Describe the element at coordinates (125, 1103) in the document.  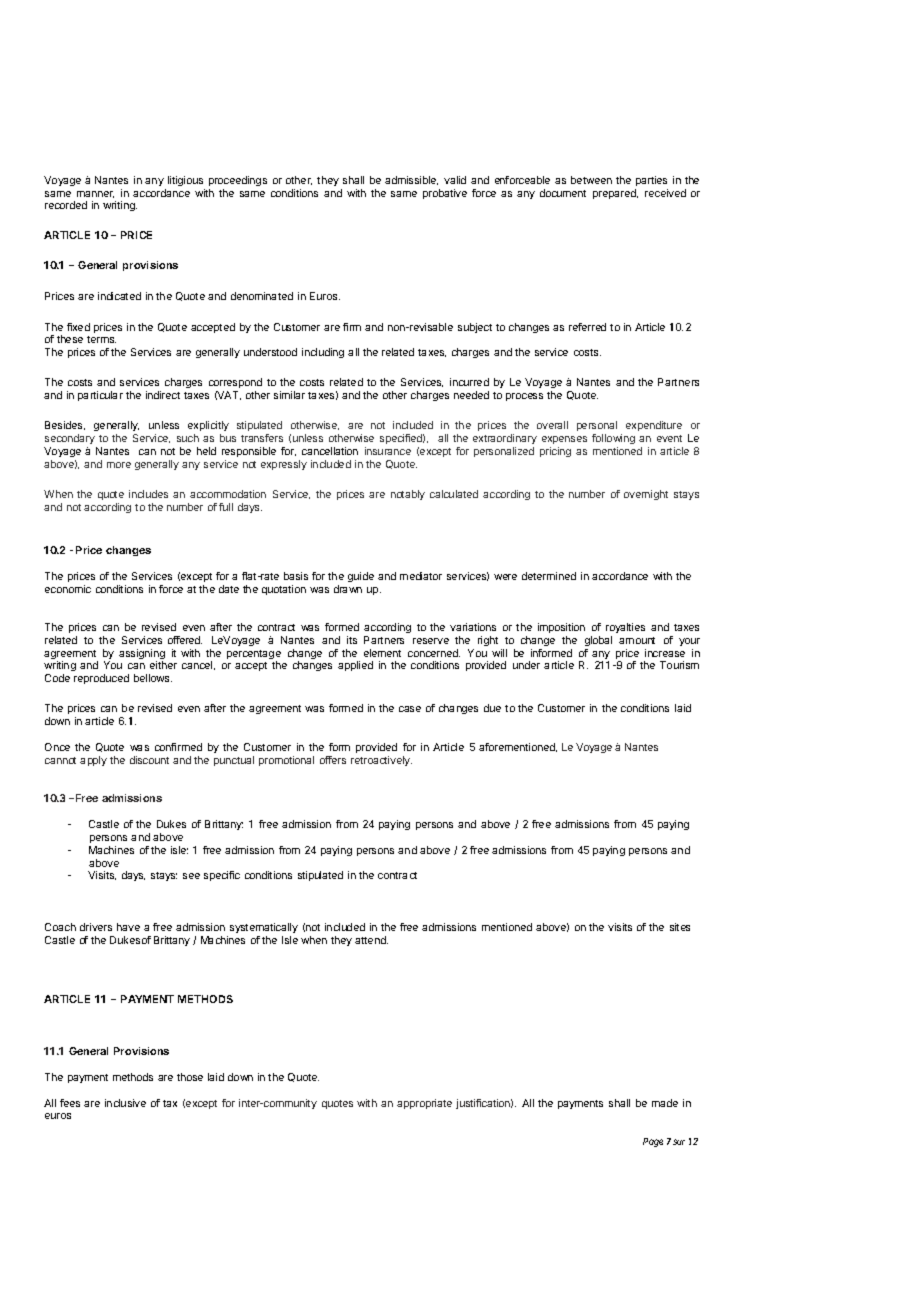
I see `inclusive` at that location.
